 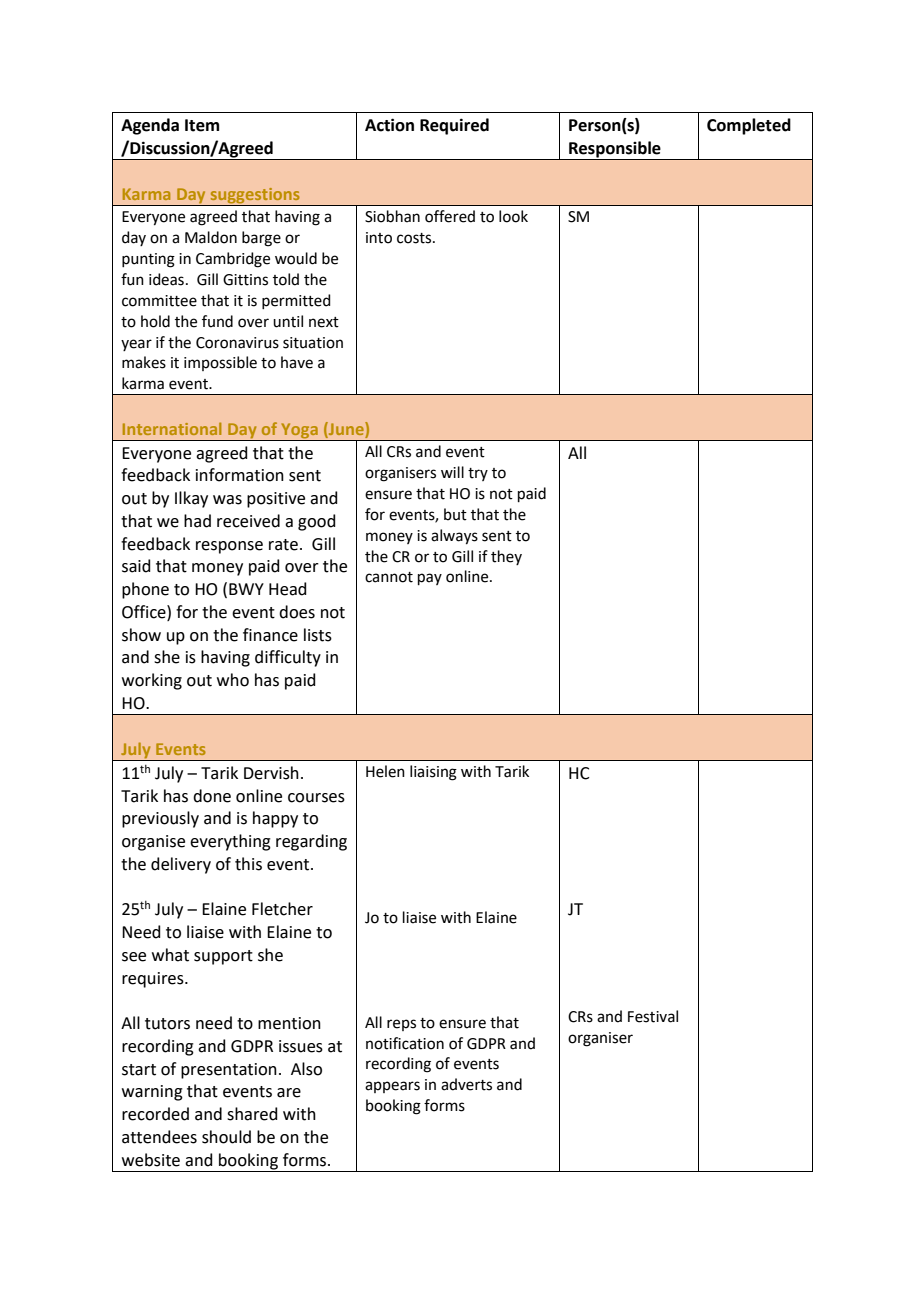 I want to click on try, so click(x=478, y=474).
